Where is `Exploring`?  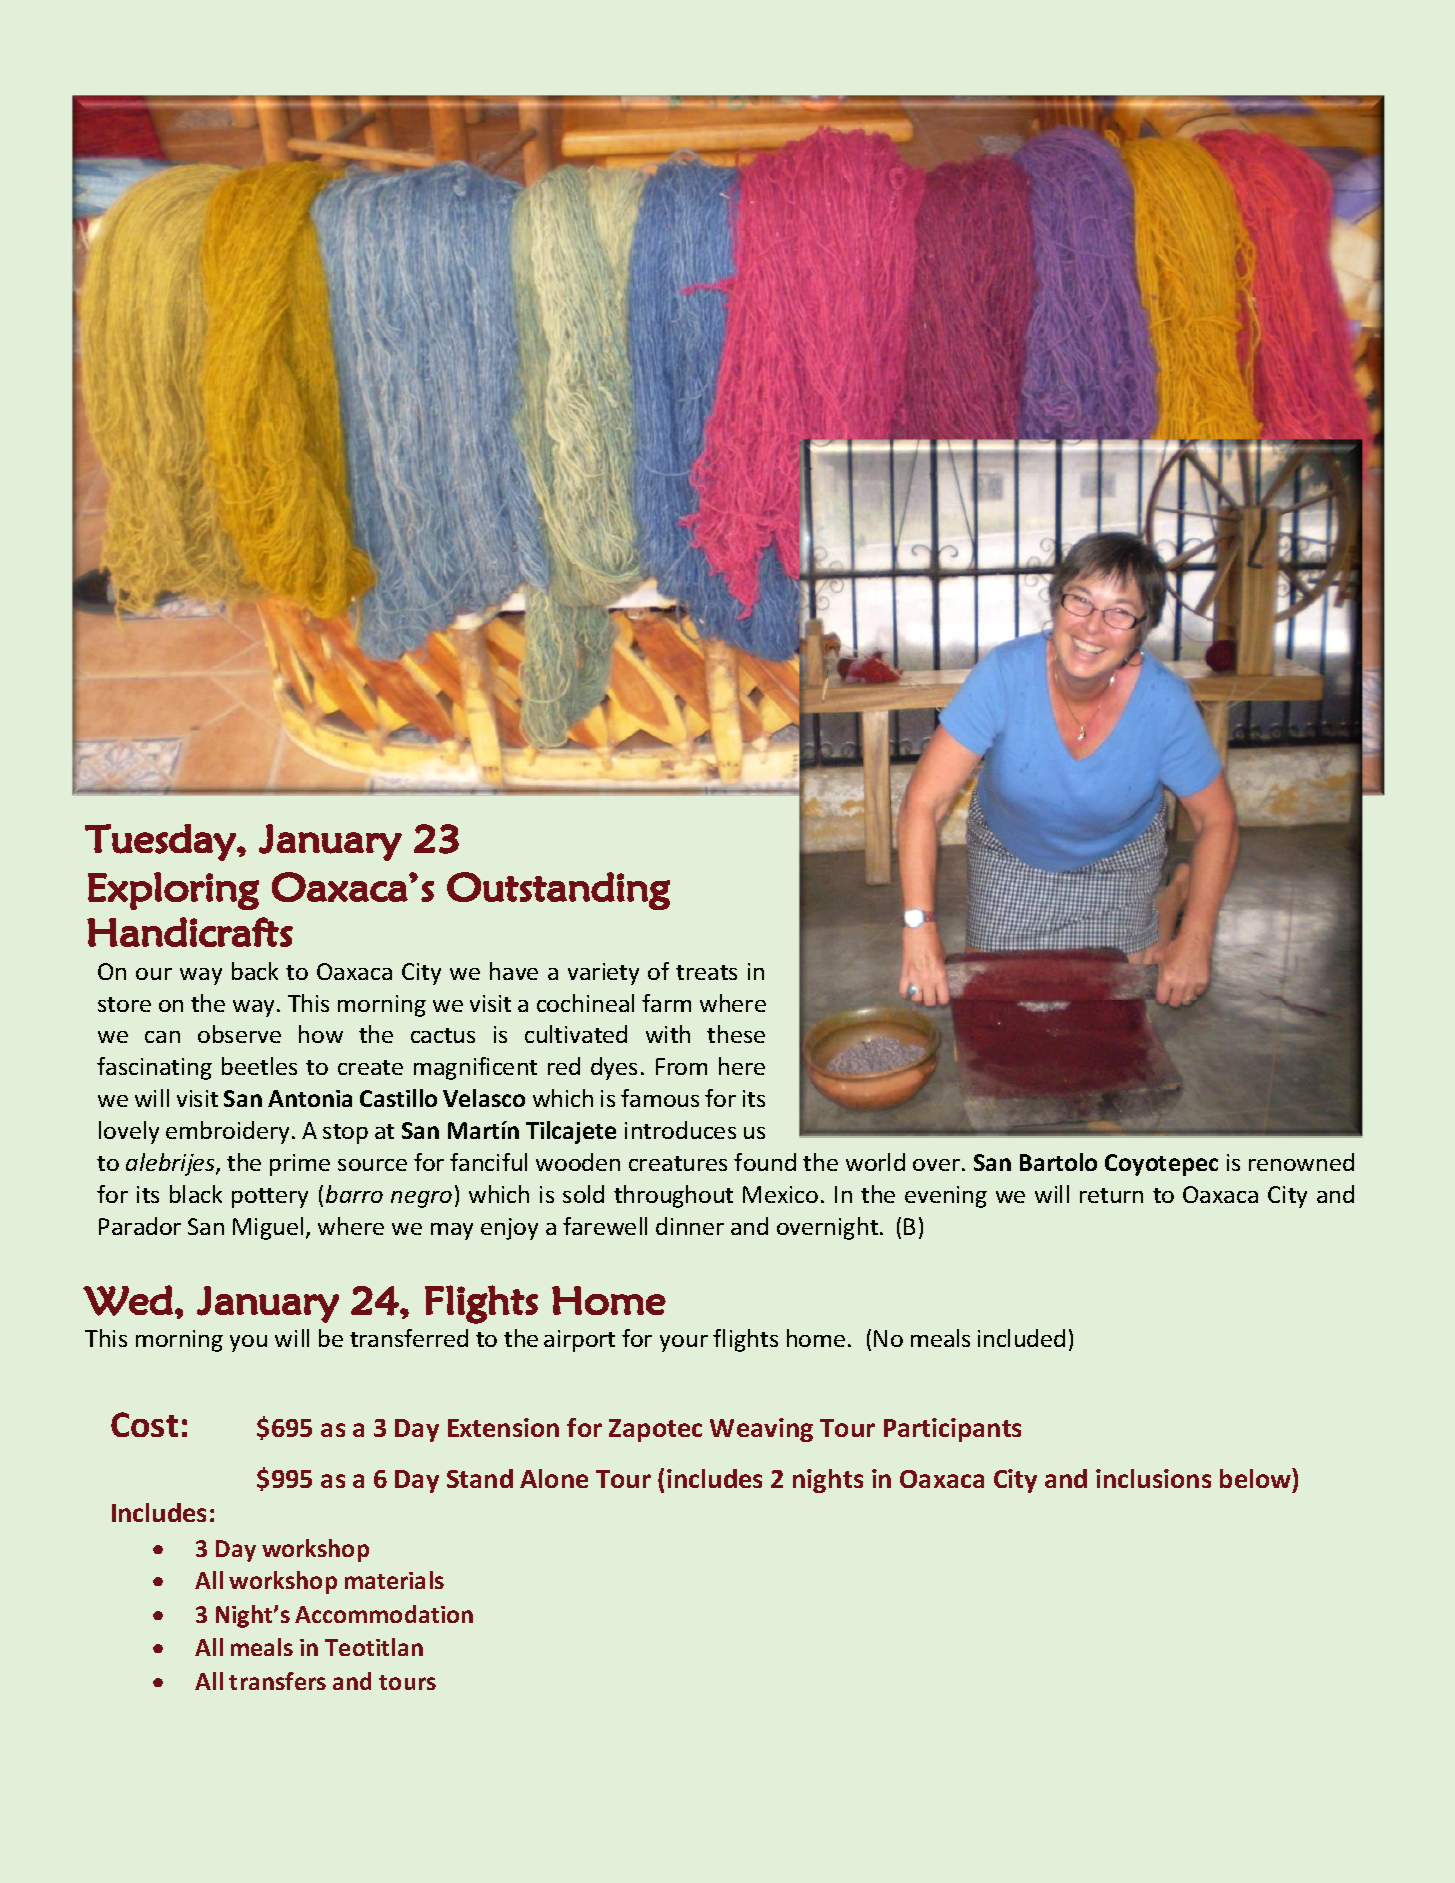 Exploring is located at coordinates (173, 891).
